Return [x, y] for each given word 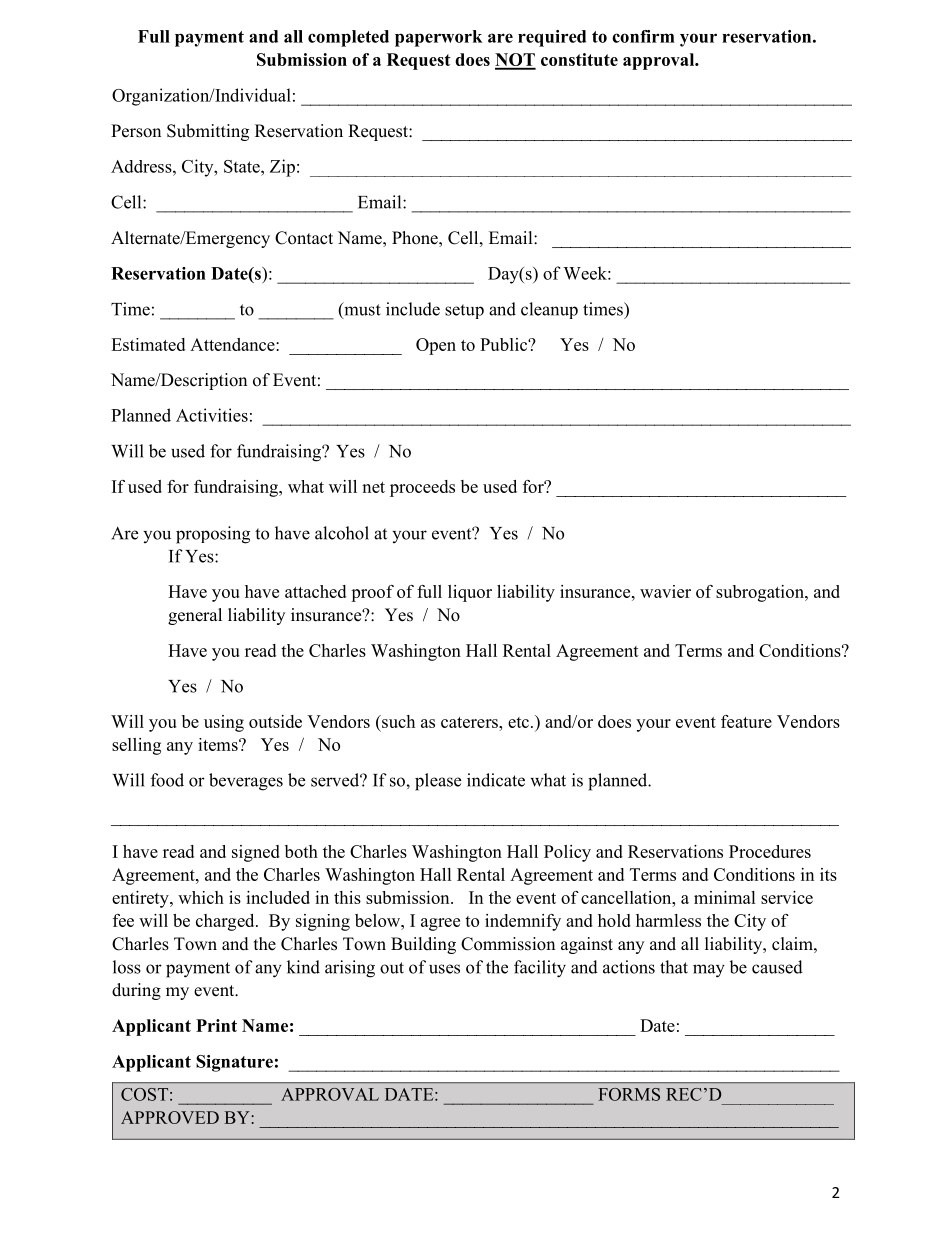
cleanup [549, 310]
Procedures [770, 851]
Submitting [208, 132]
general [195, 616]
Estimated [148, 344]
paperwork [439, 38]
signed [256, 853]
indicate [496, 780]
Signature [234, 1063]
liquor [470, 593]
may [709, 971]
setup [464, 311]
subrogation [761, 593]
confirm [643, 36]
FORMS [629, 1094]
